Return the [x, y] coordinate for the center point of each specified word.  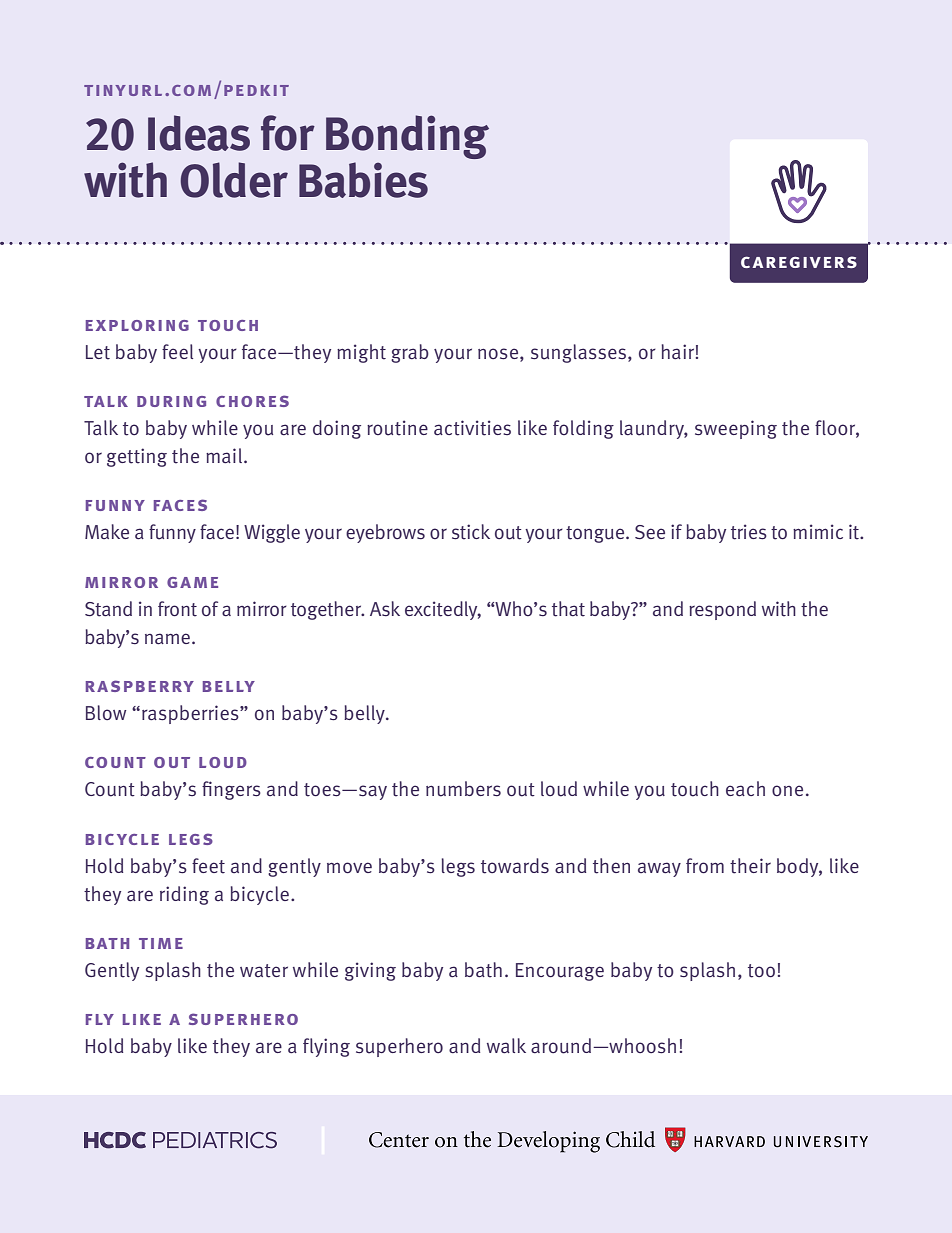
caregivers [799, 262]
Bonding [407, 137]
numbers [463, 789]
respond [722, 610]
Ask [385, 609]
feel [177, 351]
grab [410, 353]
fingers [231, 790]
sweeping [736, 429]
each [745, 789]
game [192, 582]
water [264, 971]
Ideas [199, 133]
